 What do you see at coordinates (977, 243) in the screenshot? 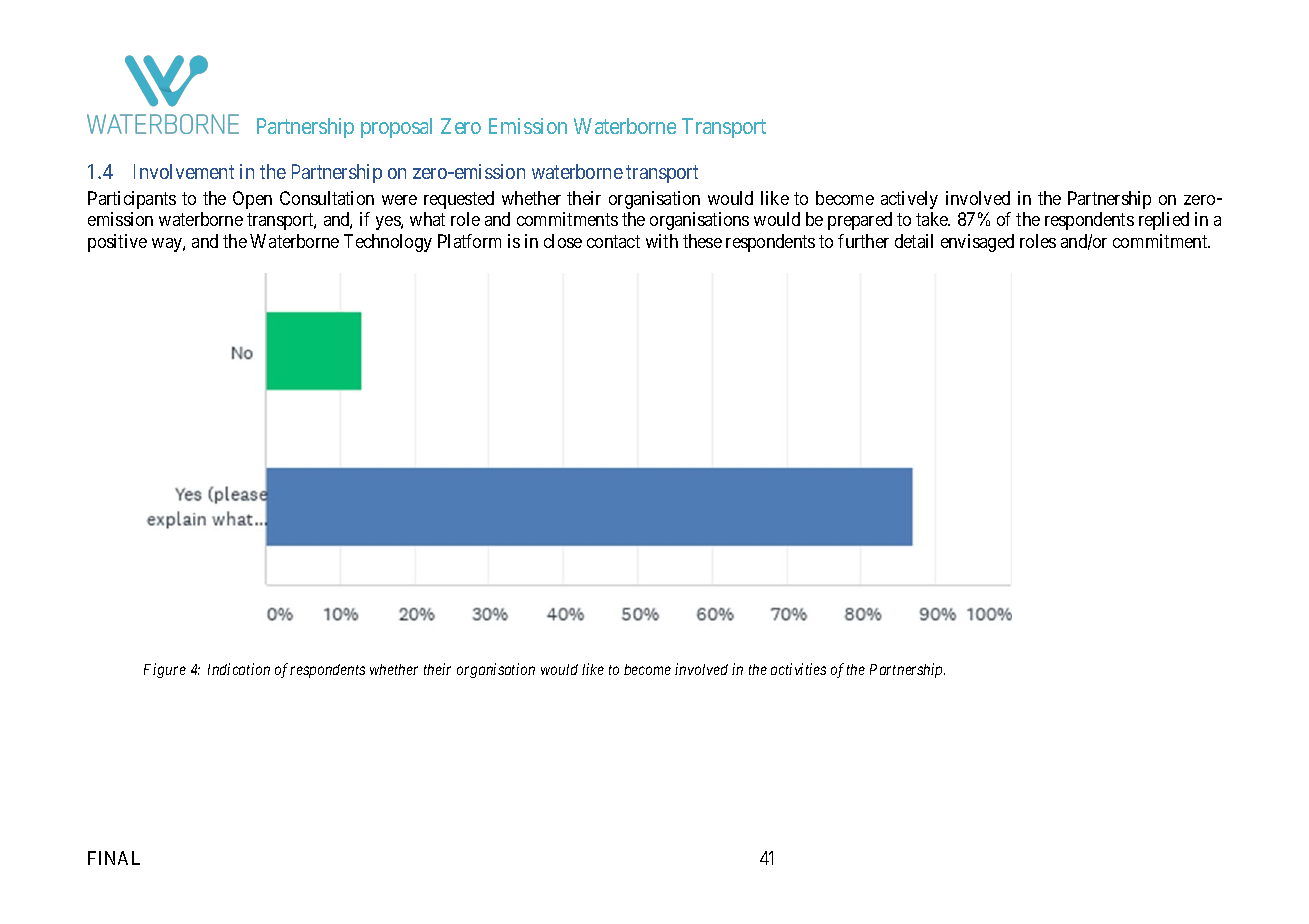
I see `envisaged` at bounding box center [977, 243].
